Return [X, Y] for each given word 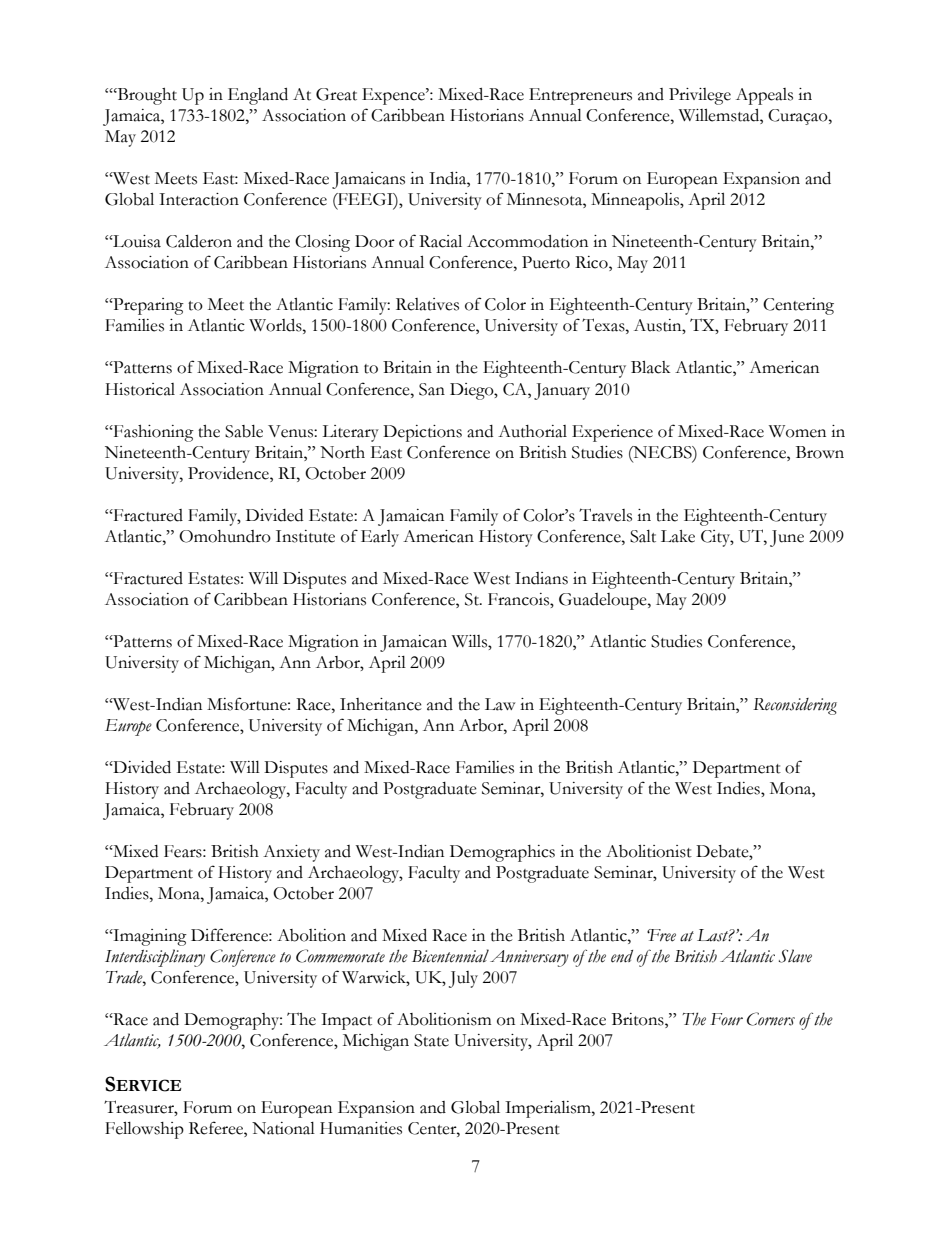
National [283, 1128]
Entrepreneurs [580, 96]
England [258, 96]
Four [726, 1019]
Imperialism [549, 1109]
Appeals [764, 96]
